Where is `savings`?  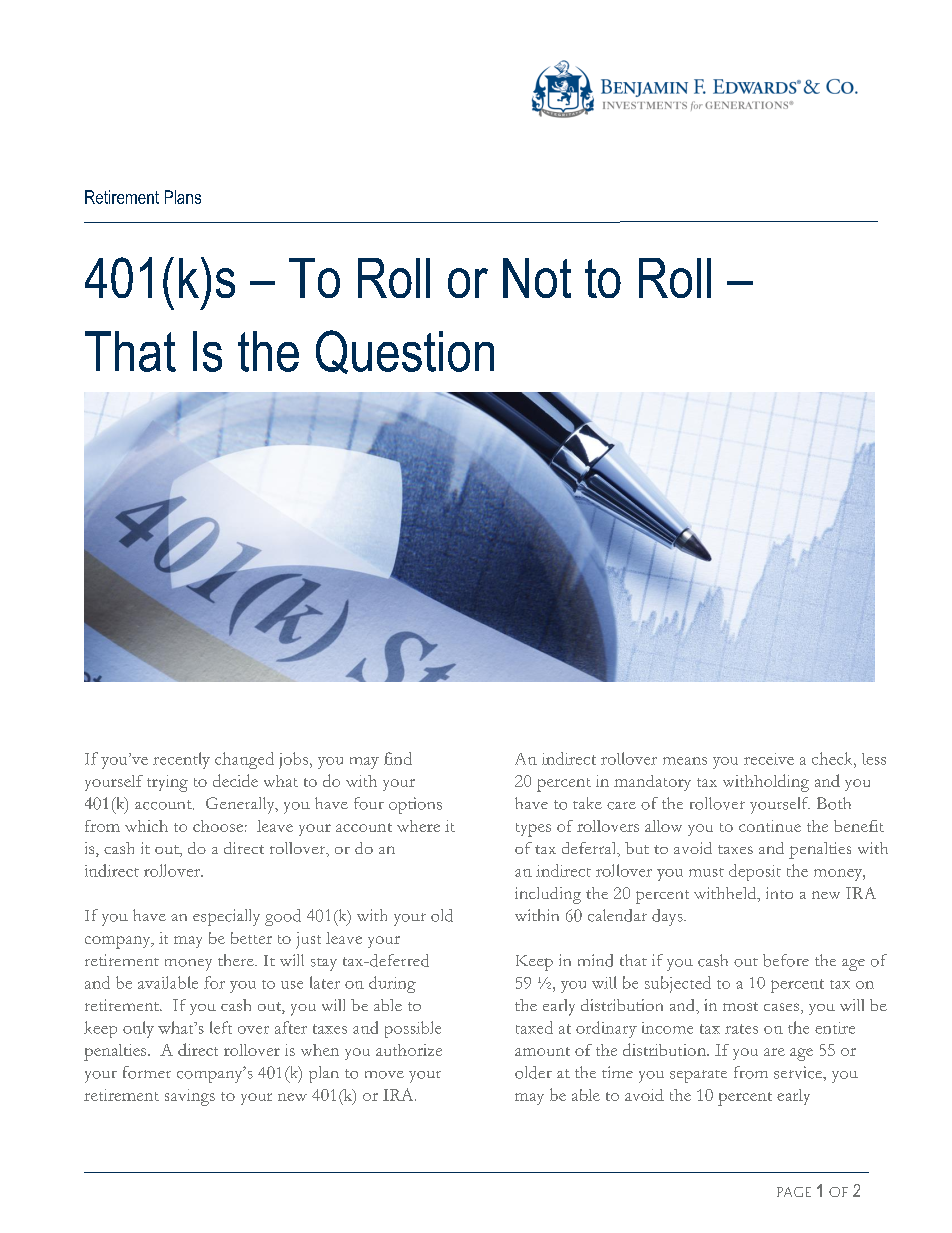
savings is located at coordinates (190, 1097).
